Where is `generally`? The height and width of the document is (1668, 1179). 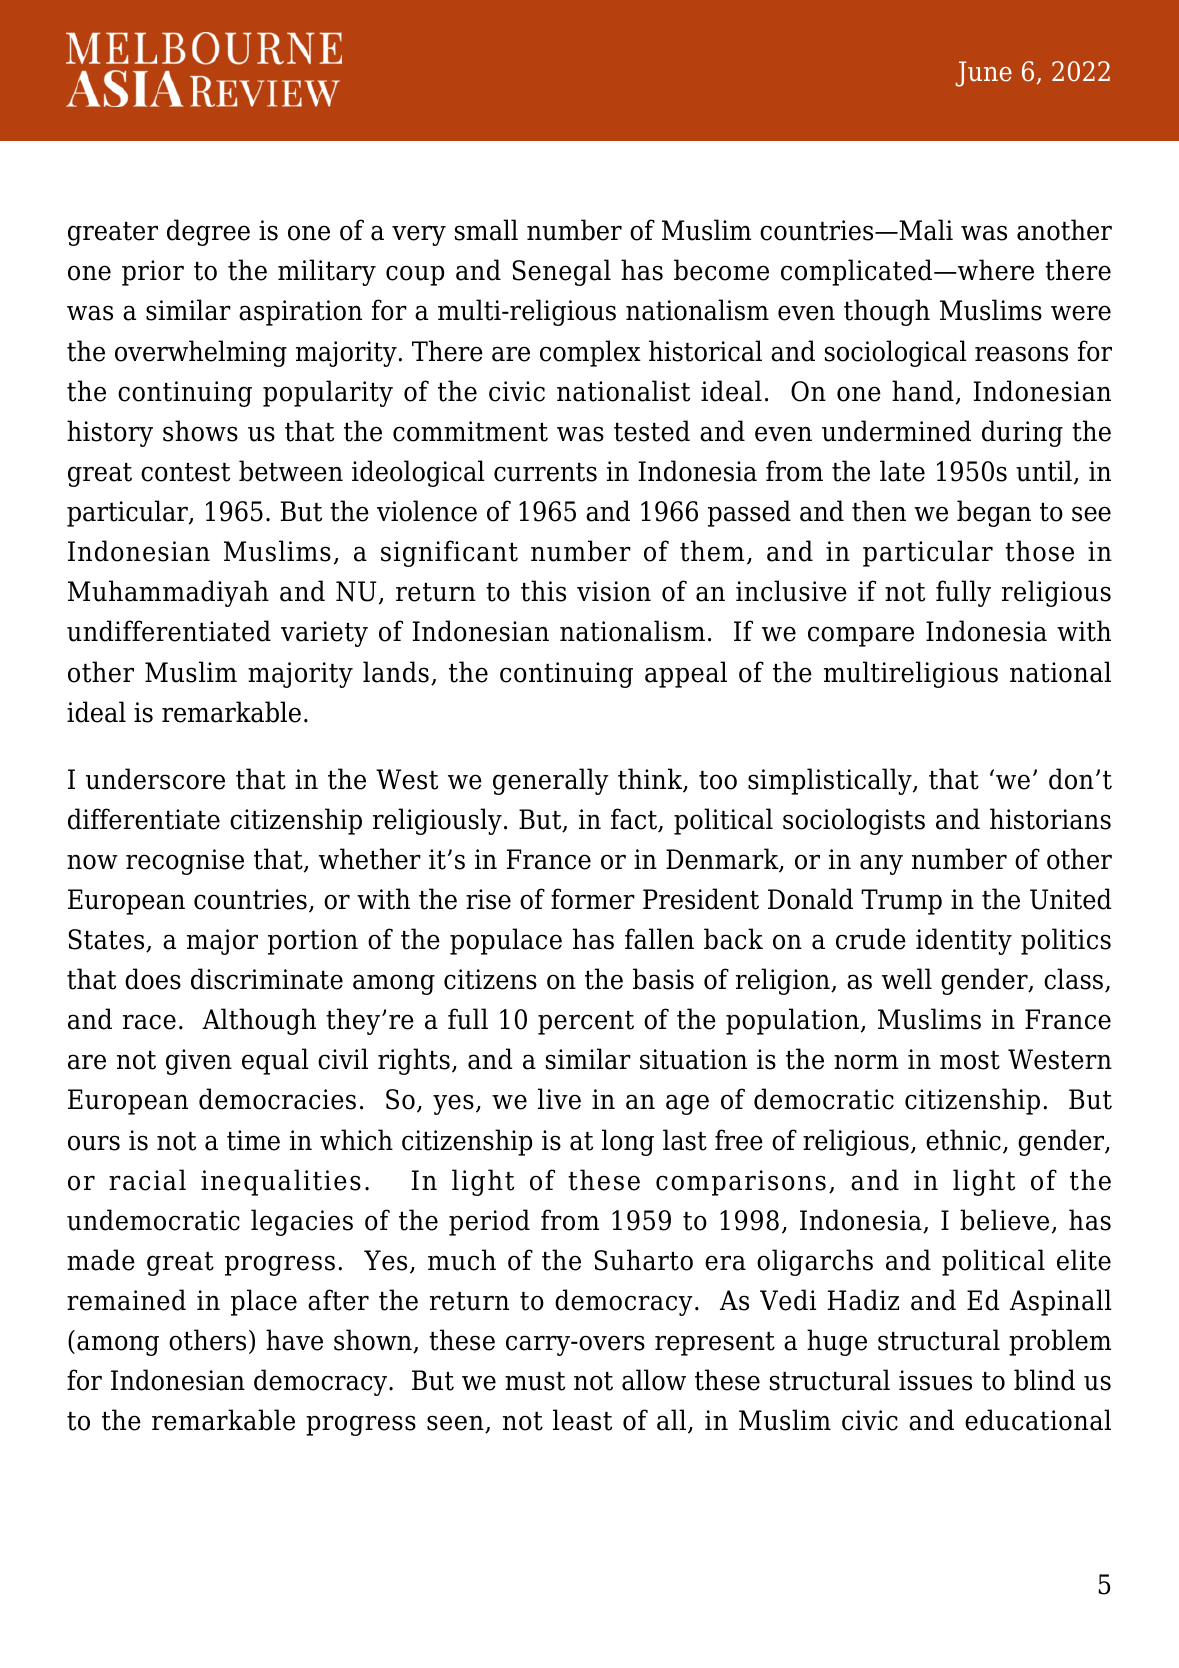
generally is located at coordinates (551, 781).
